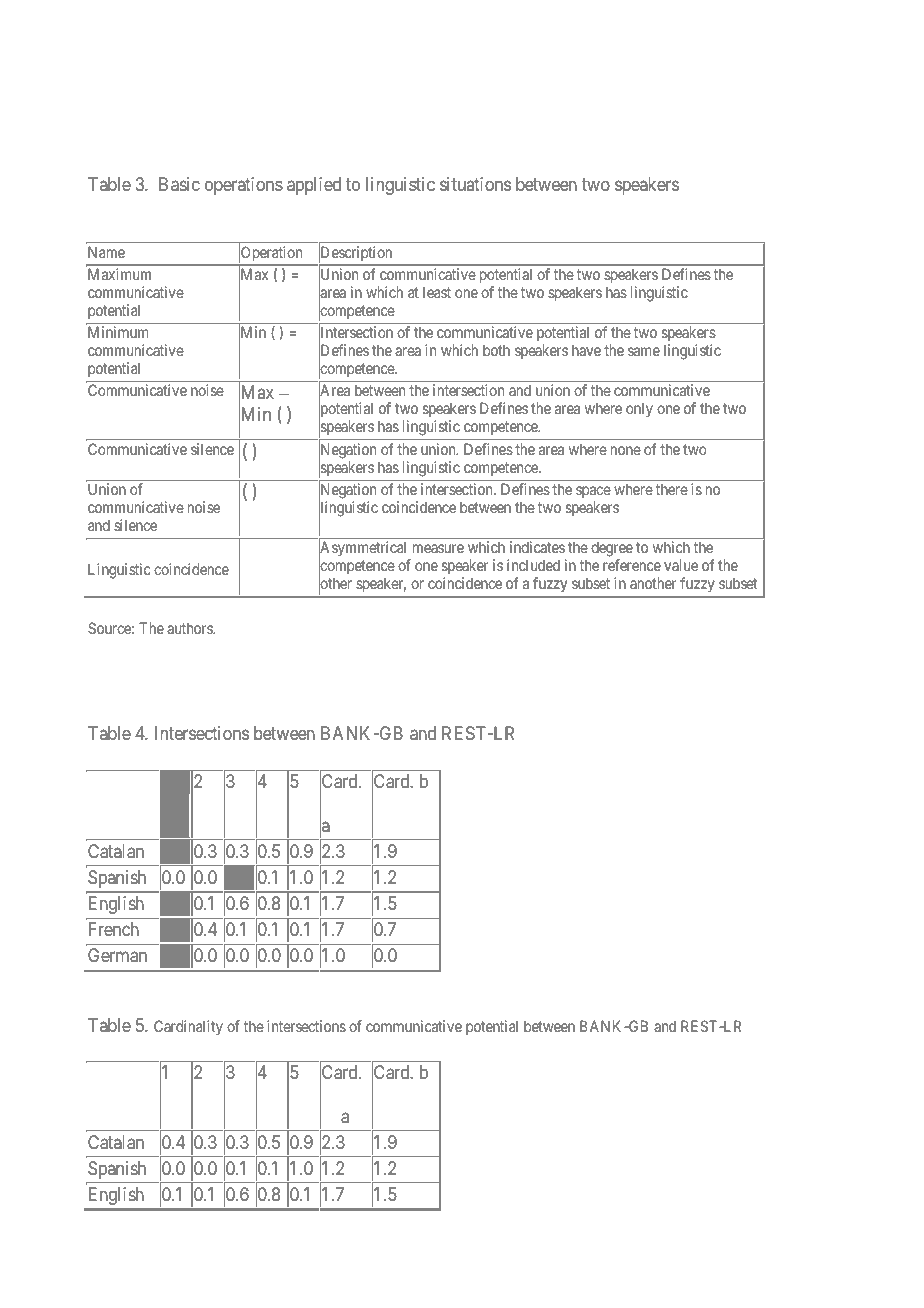 This screenshot has height=1308, width=924. What do you see at coordinates (117, 955) in the screenshot?
I see `German` at bounding box center [117, 955].
